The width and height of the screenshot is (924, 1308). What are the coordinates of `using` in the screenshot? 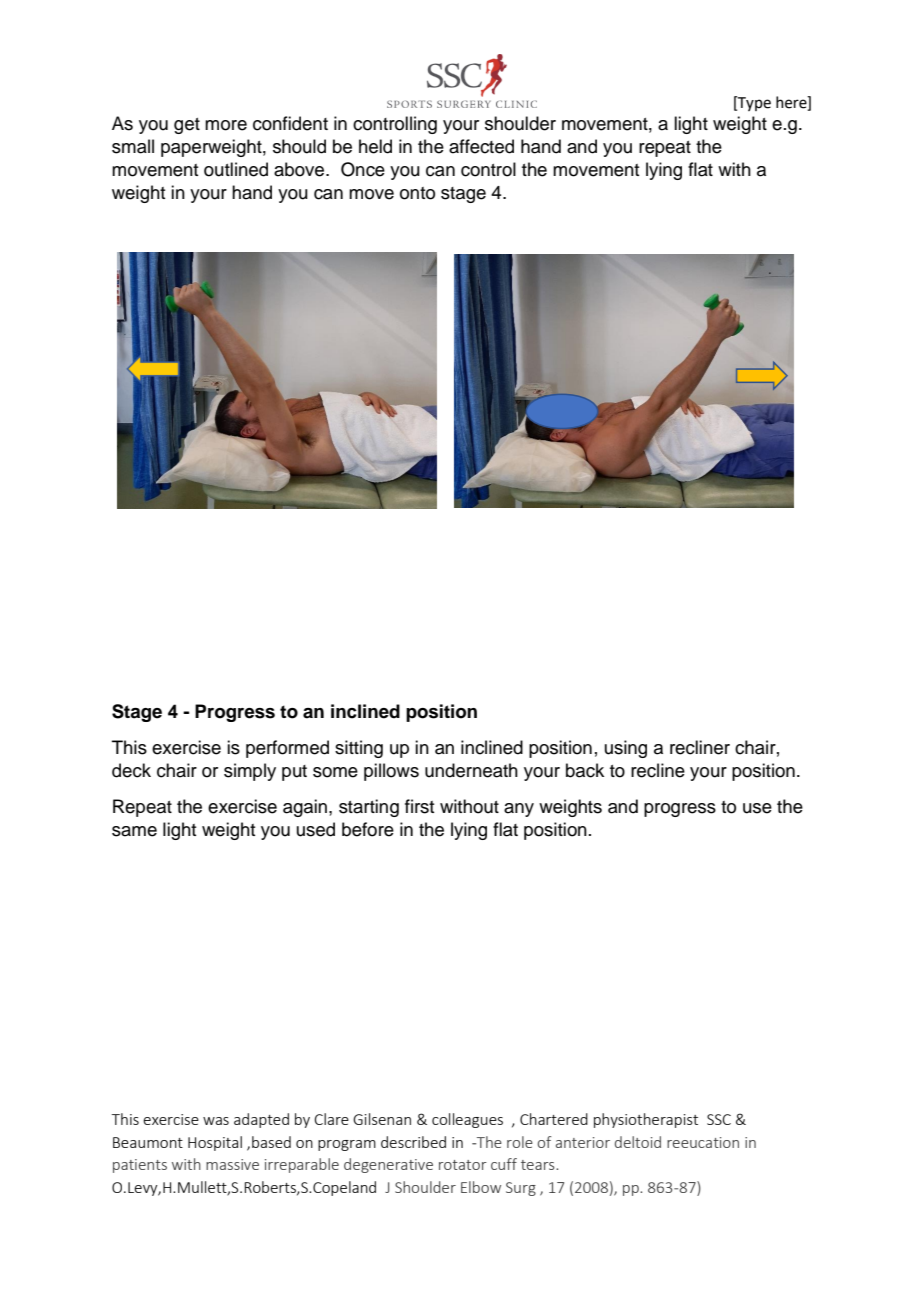 It's located at (626, 749).
